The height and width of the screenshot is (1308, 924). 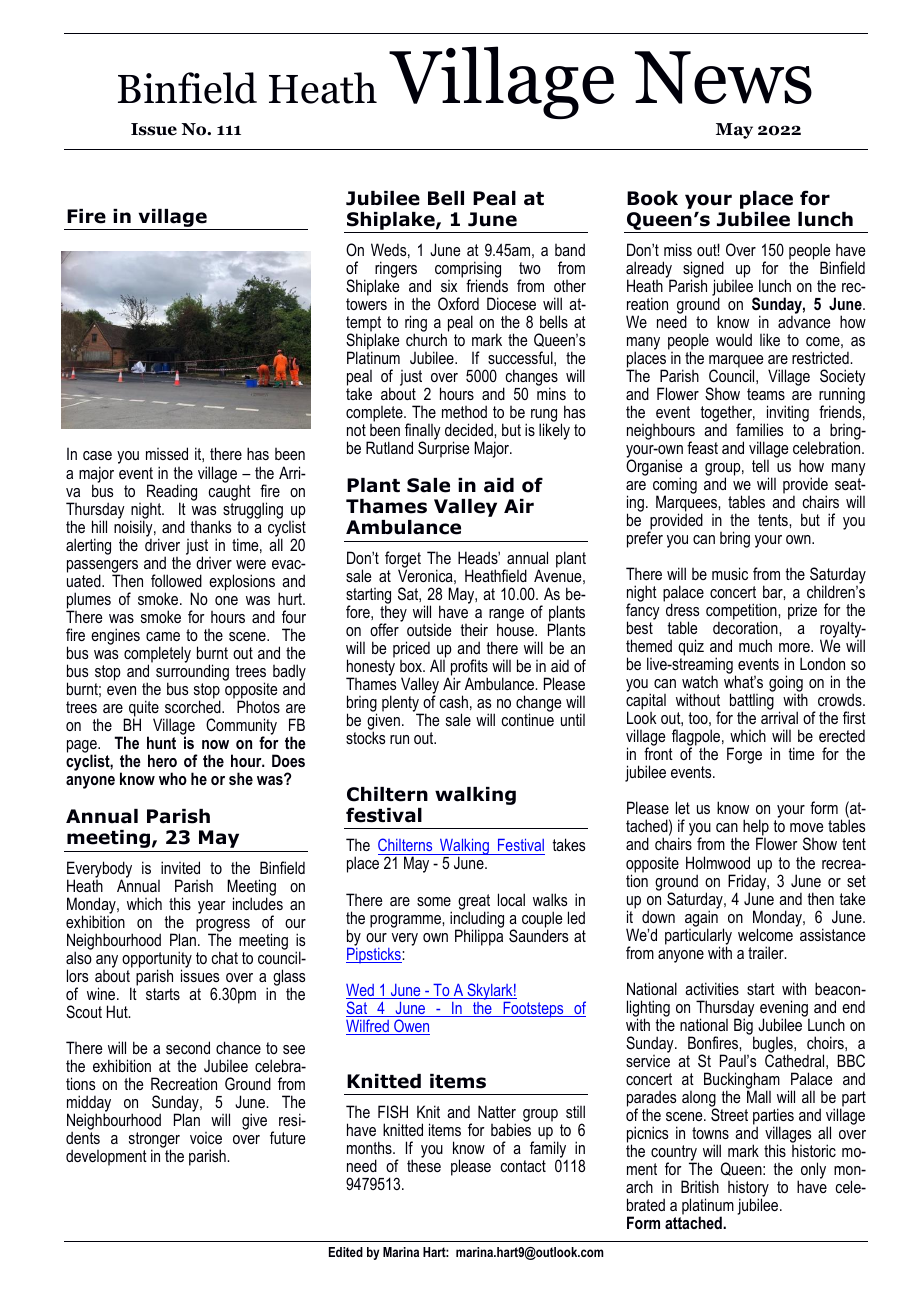 What do you see at coordinates (180, 867) in the screenshot?
I see `invited` at bounding box center [180, 867].
